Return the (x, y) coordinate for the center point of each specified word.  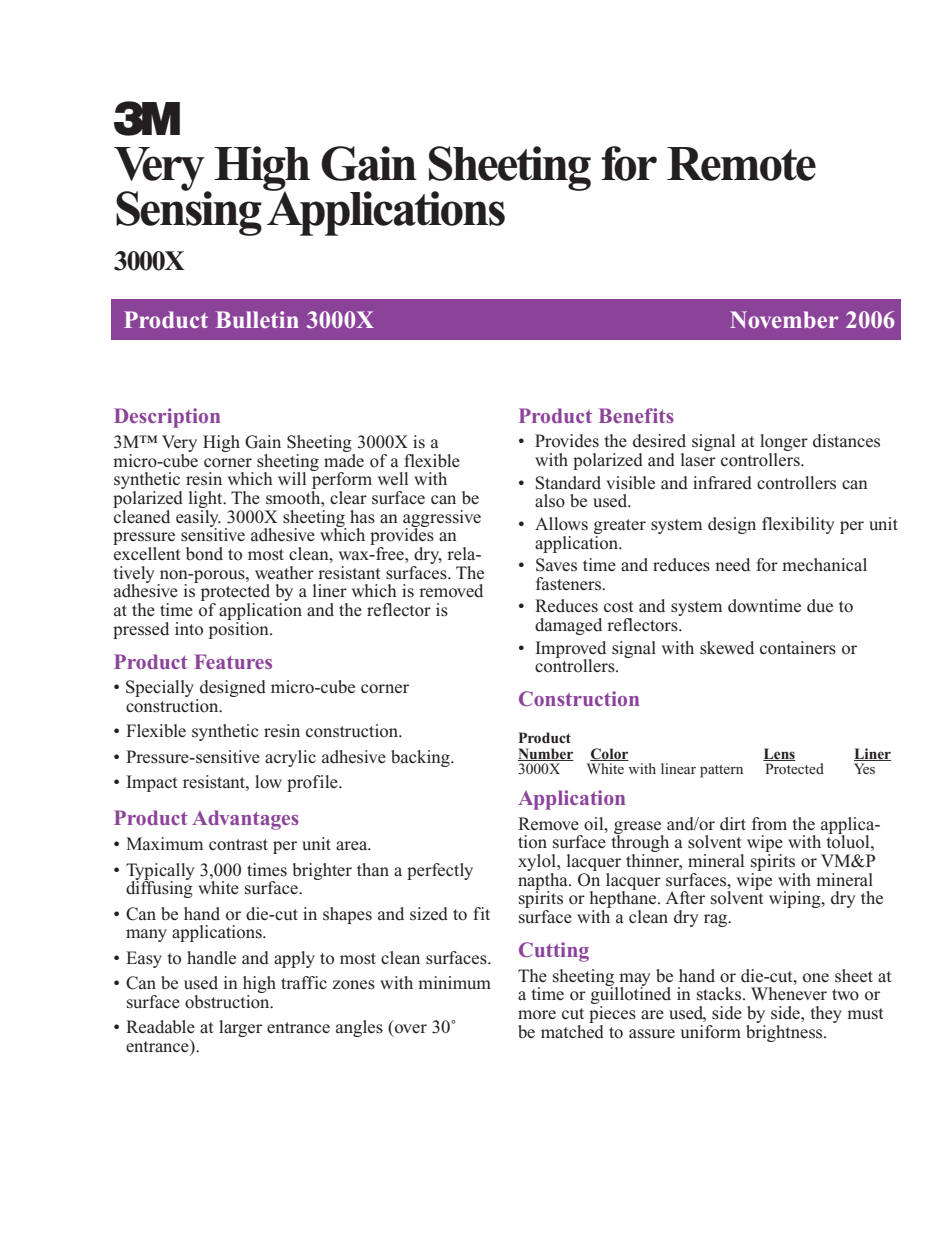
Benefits (636, 415)
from (769, 824)
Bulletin (257, 319)
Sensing (189, 212)
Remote (741, 164)
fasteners (569, 584)
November (784, 319)
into (189, 629)
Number (546, 754)
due (820, 606)
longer (784, 444)
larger (240, 1028)
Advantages (245, 820)
